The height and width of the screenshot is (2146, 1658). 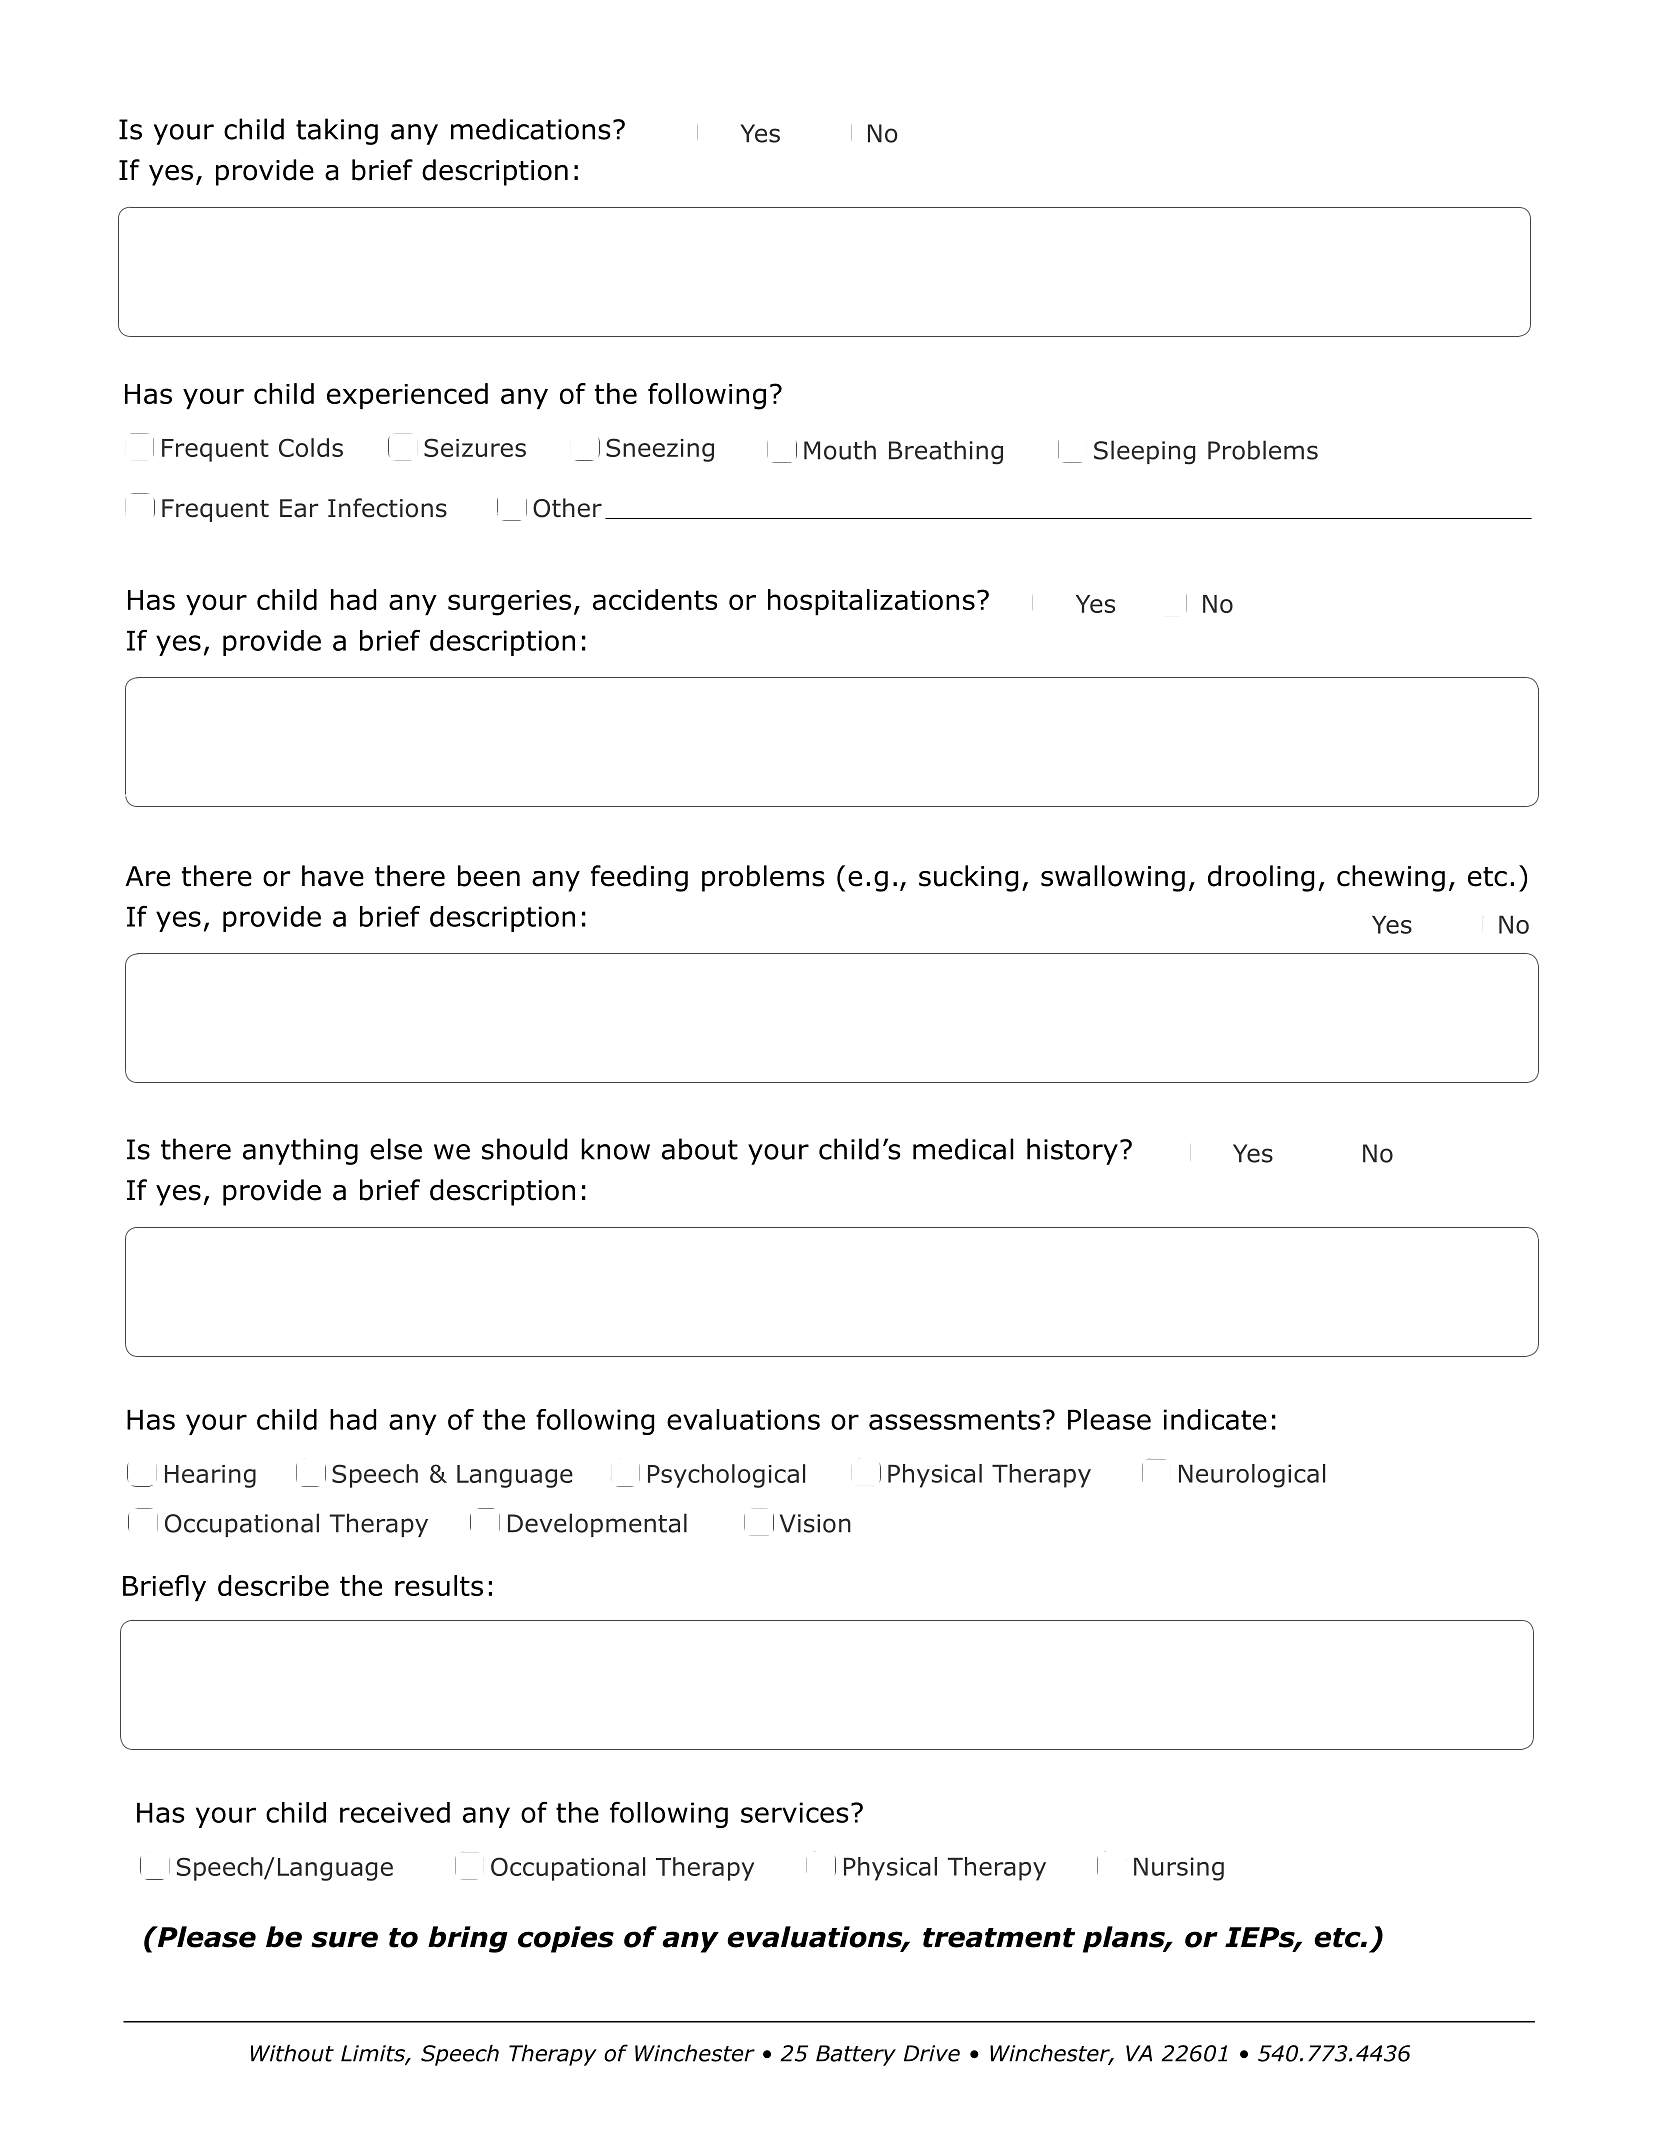 I want to click on Nursing, so click(x=1179, y=1869).
